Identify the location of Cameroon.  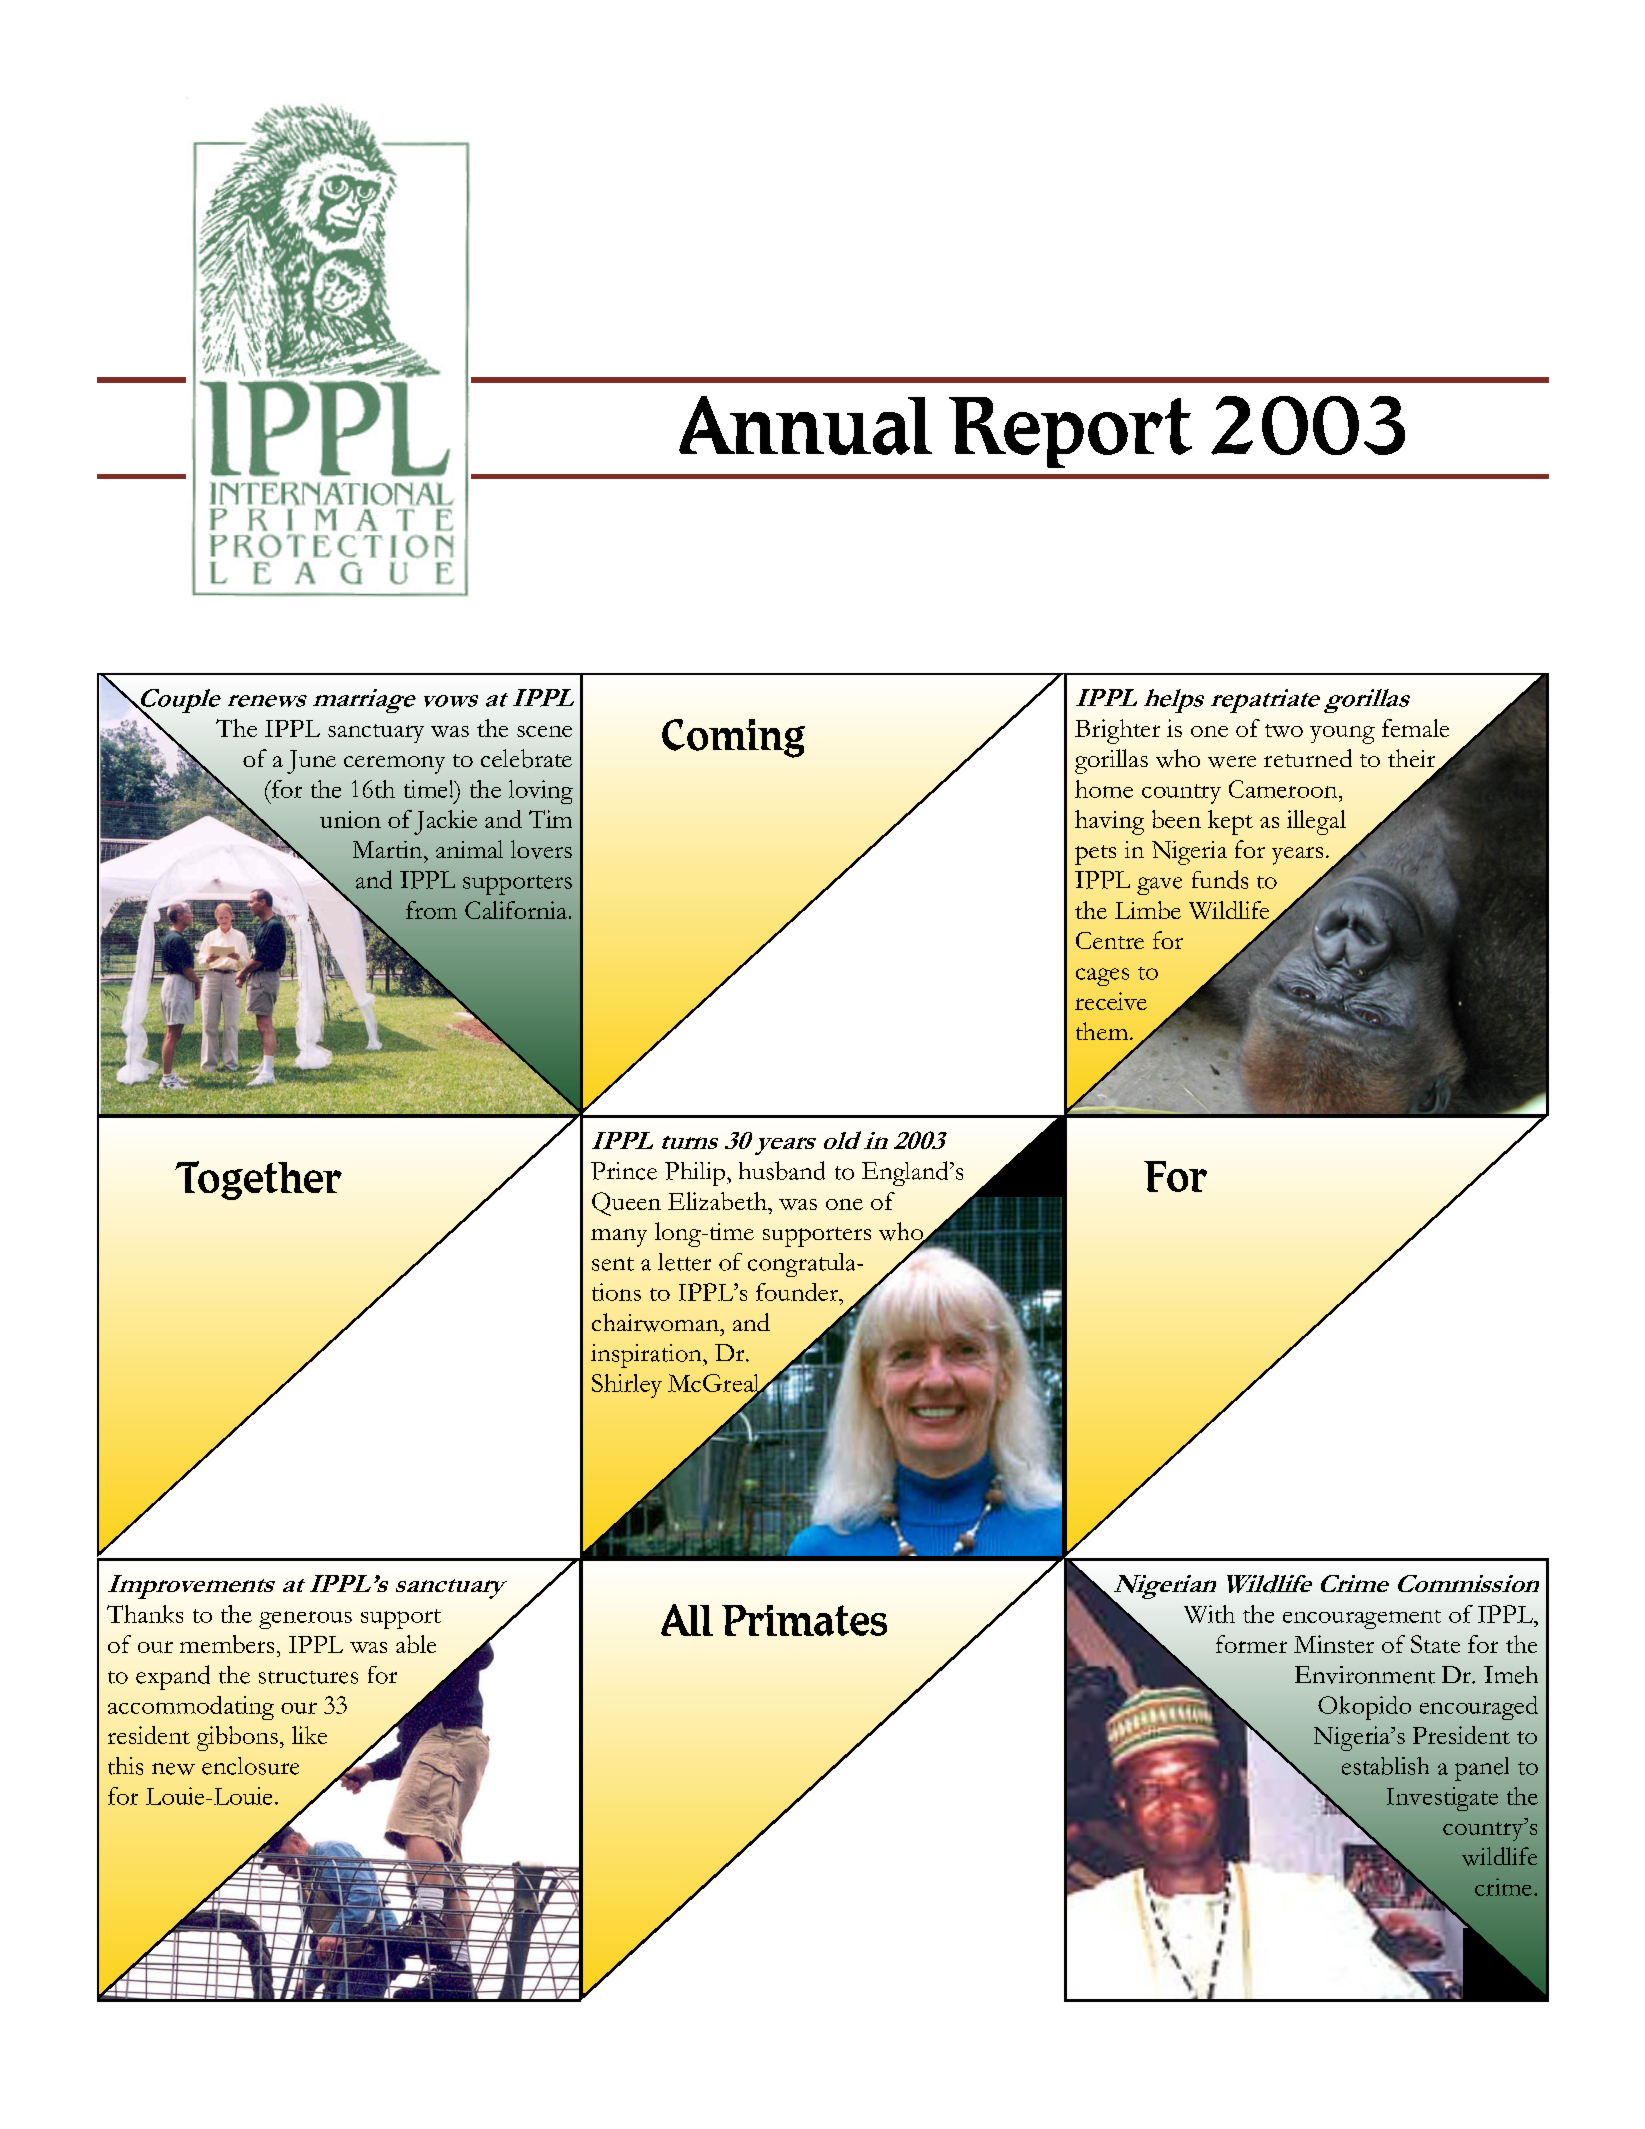
(1284, 789).
